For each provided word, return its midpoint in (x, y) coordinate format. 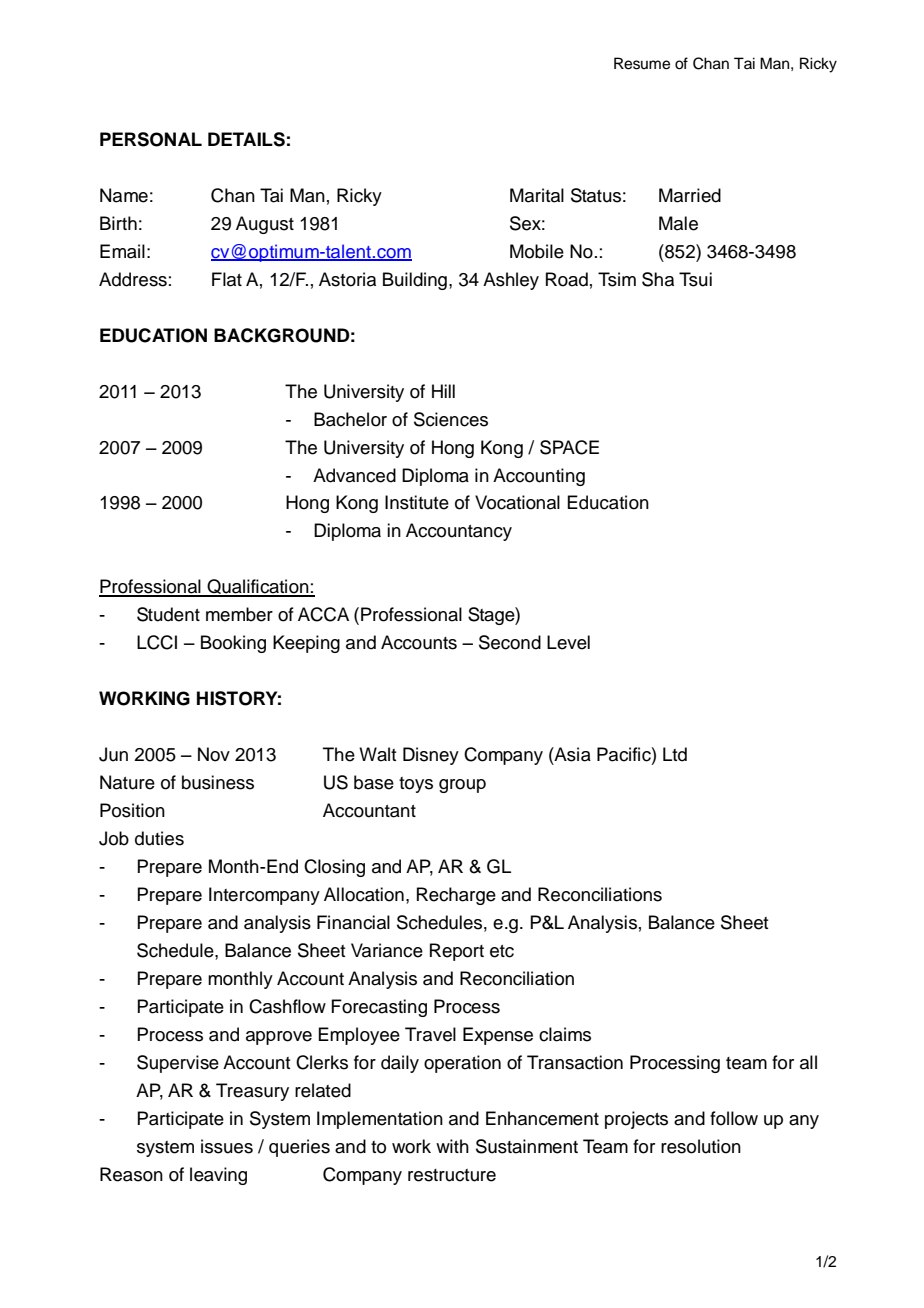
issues (227, 1146)
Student (168, 614)
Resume (642, 63)
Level (568, 642)
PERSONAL (151, 139)
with (452, 1146)
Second (510, 642)
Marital (537, 195)
